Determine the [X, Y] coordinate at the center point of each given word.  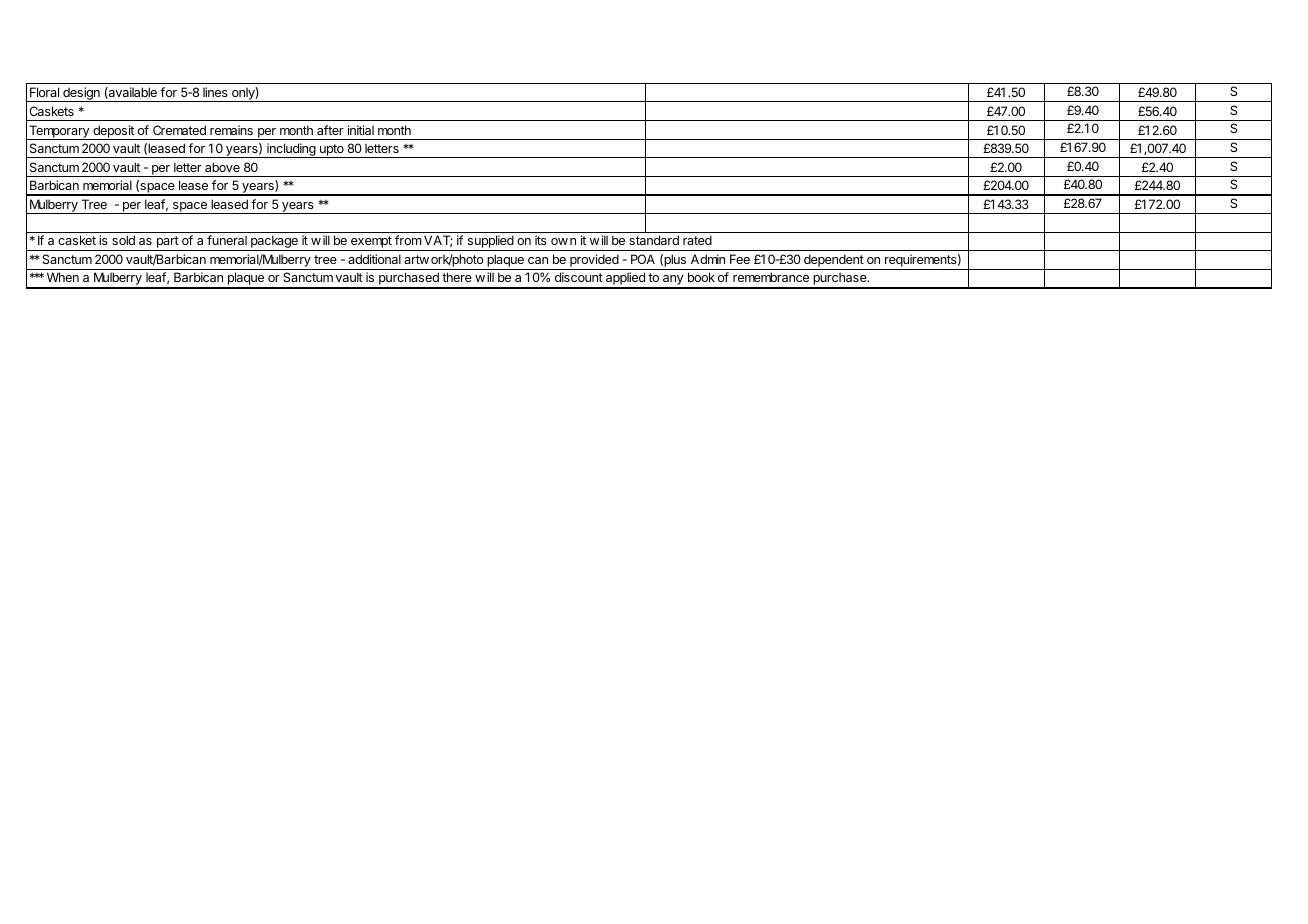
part [167, 243]
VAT [438, 241]
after [330, 130]
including [291, 150]
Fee [740, 259]
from [408, 240]
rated [697, 240]
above [222, 167]
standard [654, 240]
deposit [113, 132]
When [63, 277]
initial [361, 130]
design [81, 94]
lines [215, 92]
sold [123, 240]
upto [332, 151]
